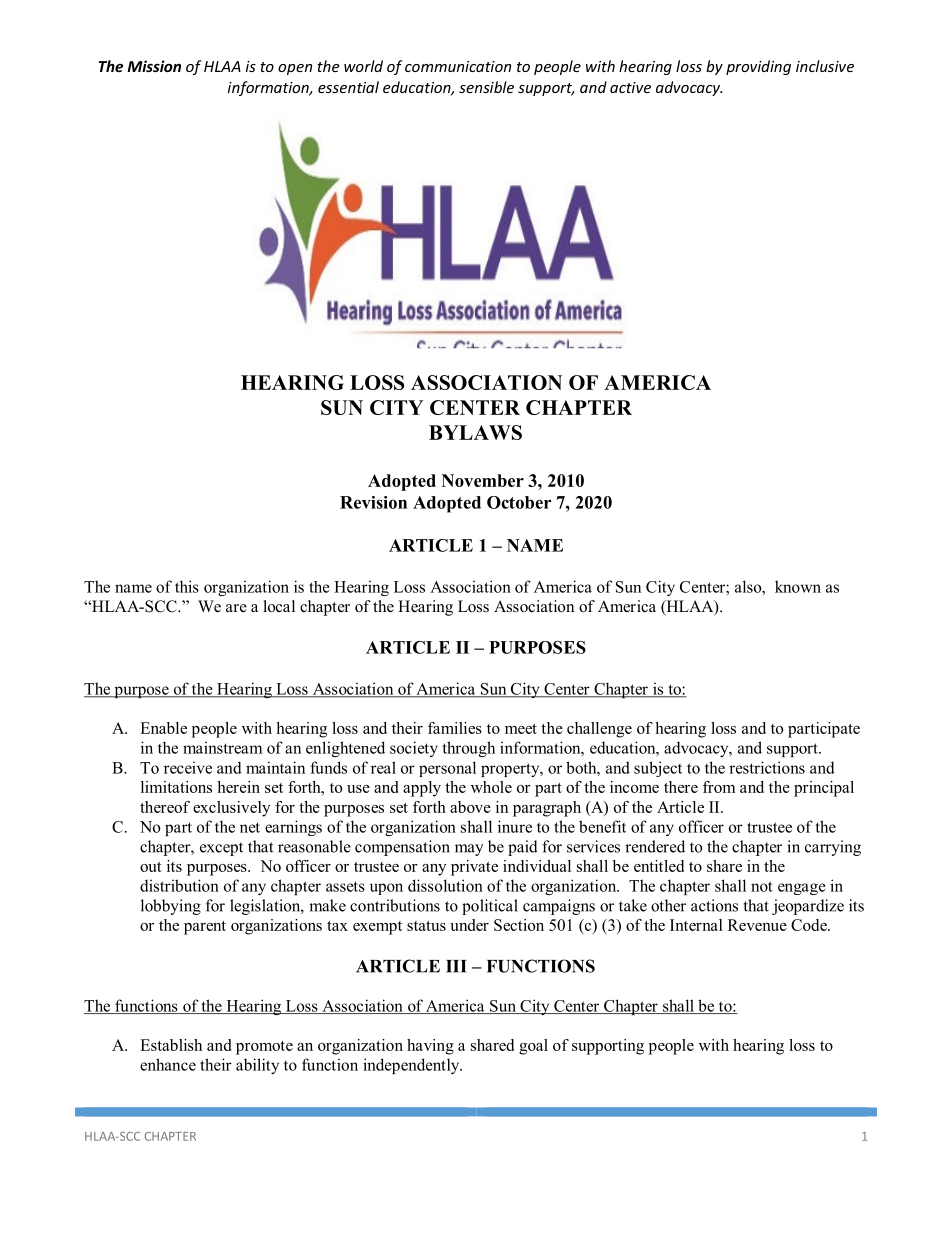  I want to click on open, so click(295, 69).
